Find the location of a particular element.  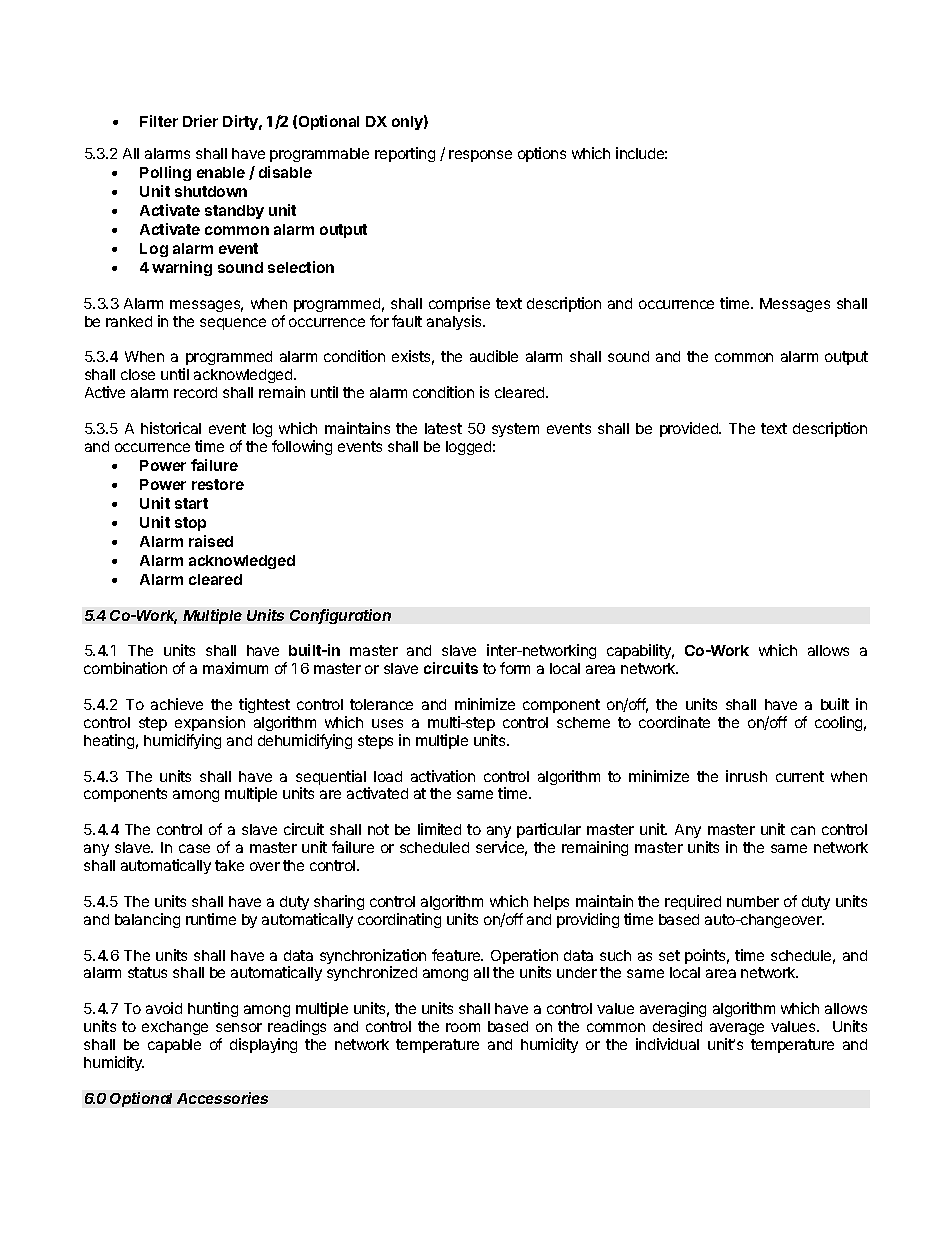

options is located at coordinates (542, 154).
